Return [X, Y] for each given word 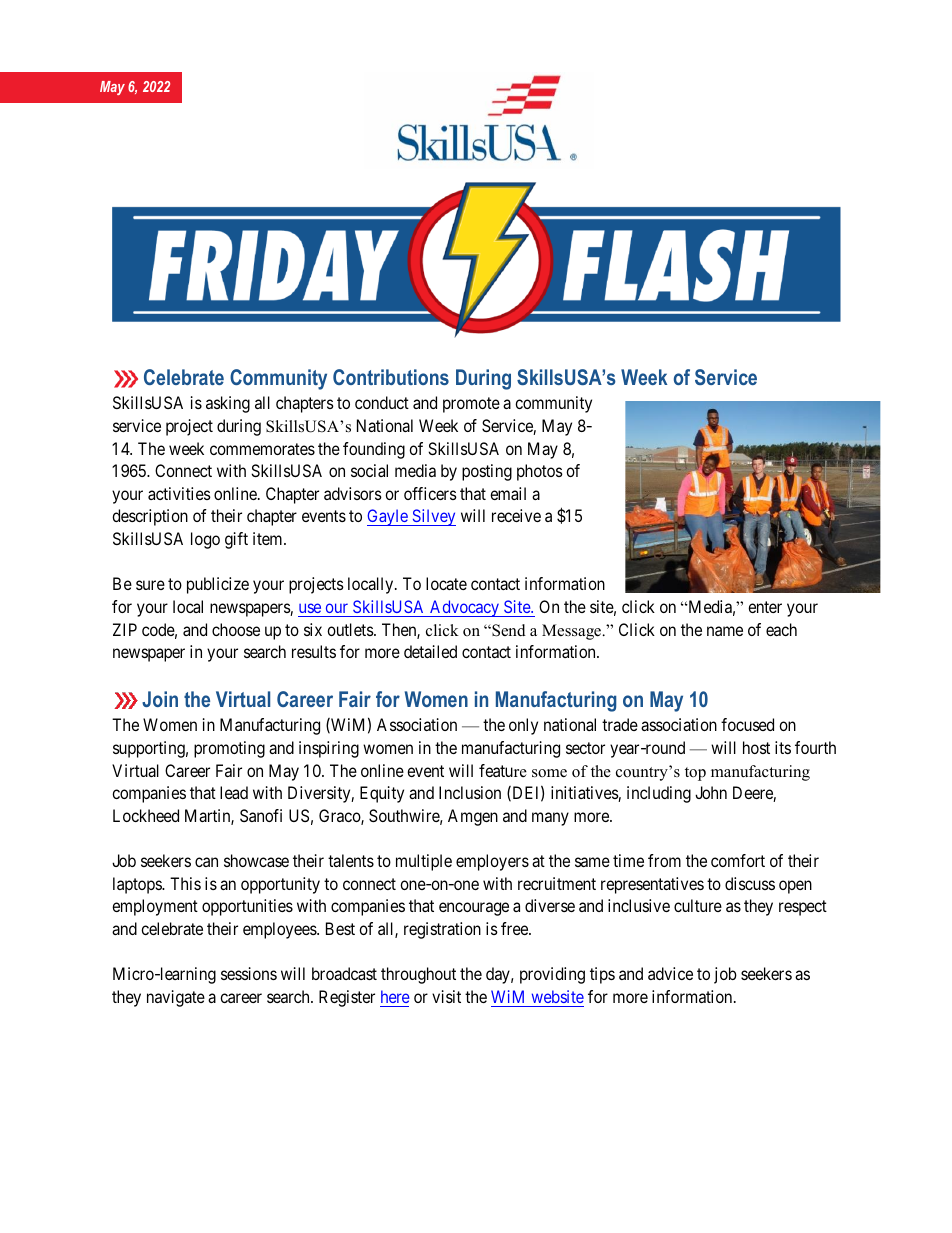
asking [228, 404]
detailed [430, 651]
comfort [738, 860]
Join [160, 699]
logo [205, 540]
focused [747, 724]
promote [471, 405]
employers [492, 862]
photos [540, 472]
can [206, 862]
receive [516, 515]
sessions [249, 973]
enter [765, 607]
